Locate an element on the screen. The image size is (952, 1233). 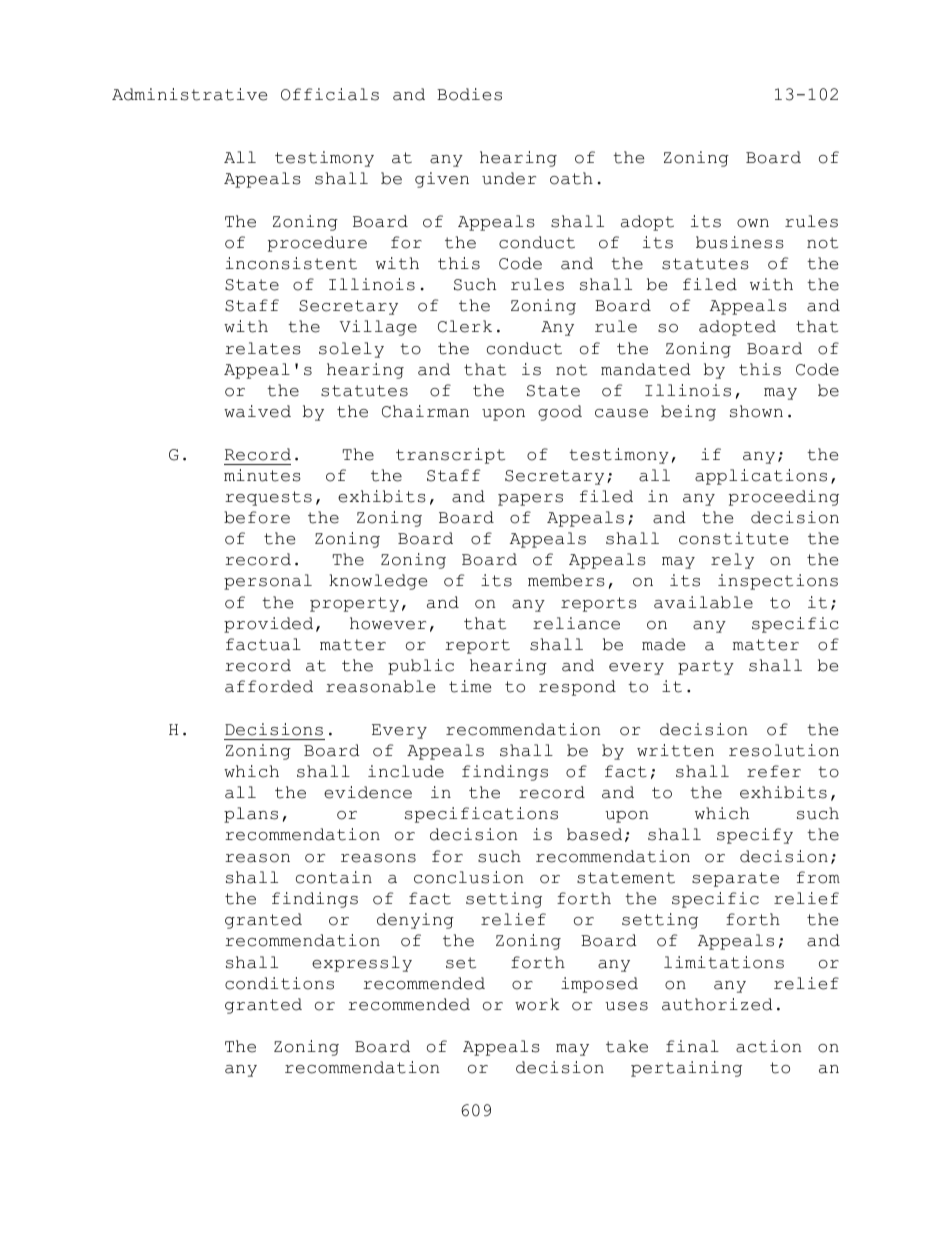
Officials is located at coordinates (330, 94).
